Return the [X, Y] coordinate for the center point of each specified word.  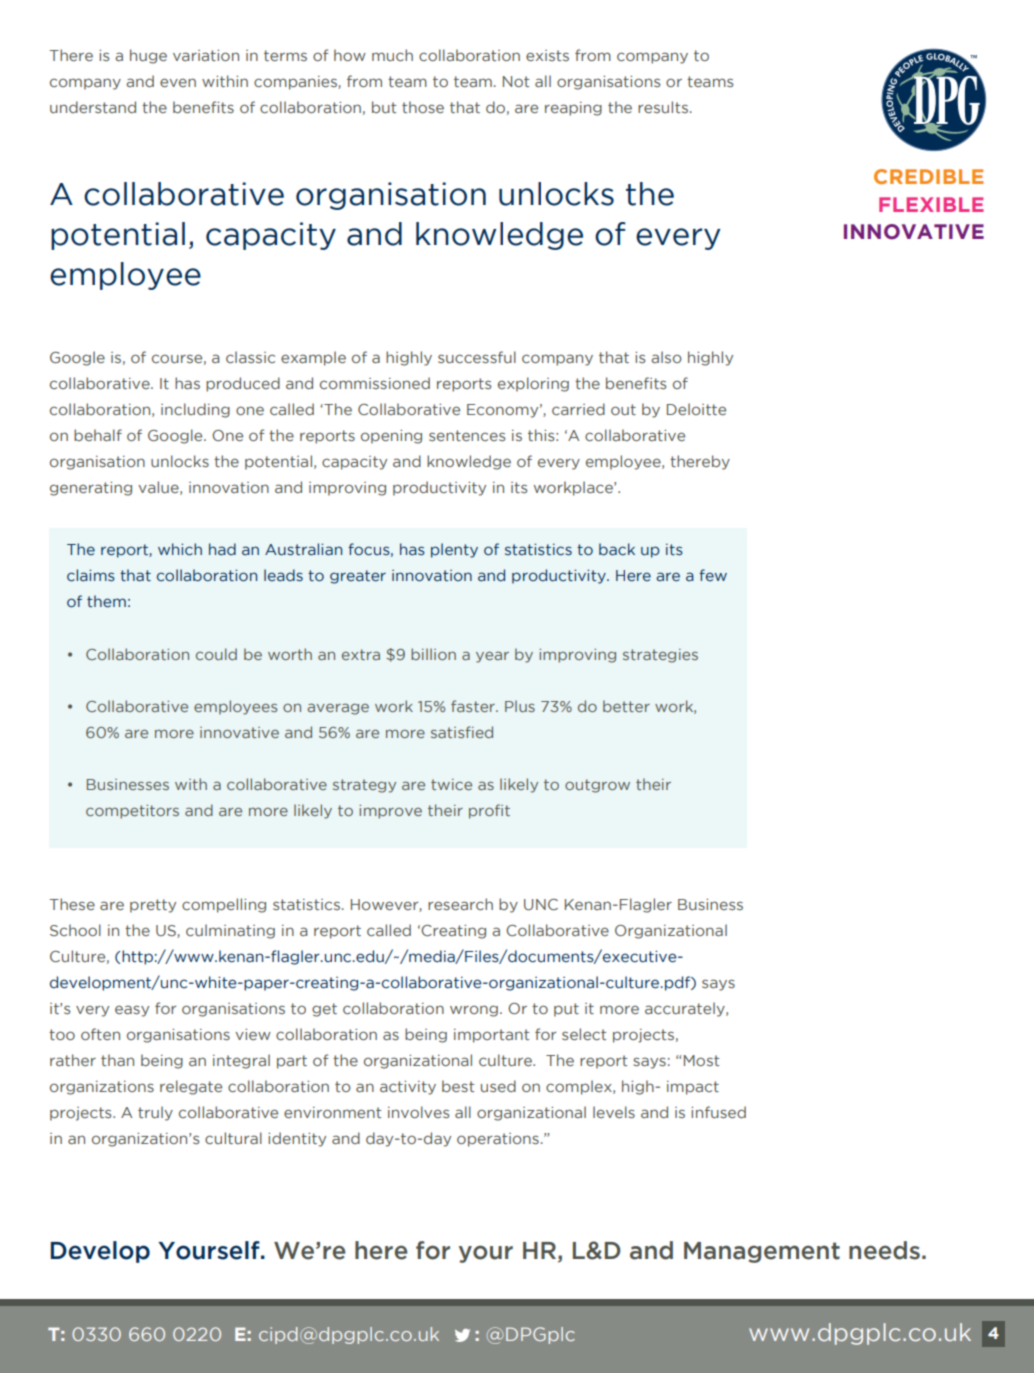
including [195, 410]
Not [516, 81]
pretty [153, 906]
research [460, 904]
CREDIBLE [928, 176]
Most [700, 1060]
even [178, 82]
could [216, 654]
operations [498, 1140]
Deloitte [696, 409]
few [713, 575]
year [492, 657]
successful [477, 357]
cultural [233, 1138]
